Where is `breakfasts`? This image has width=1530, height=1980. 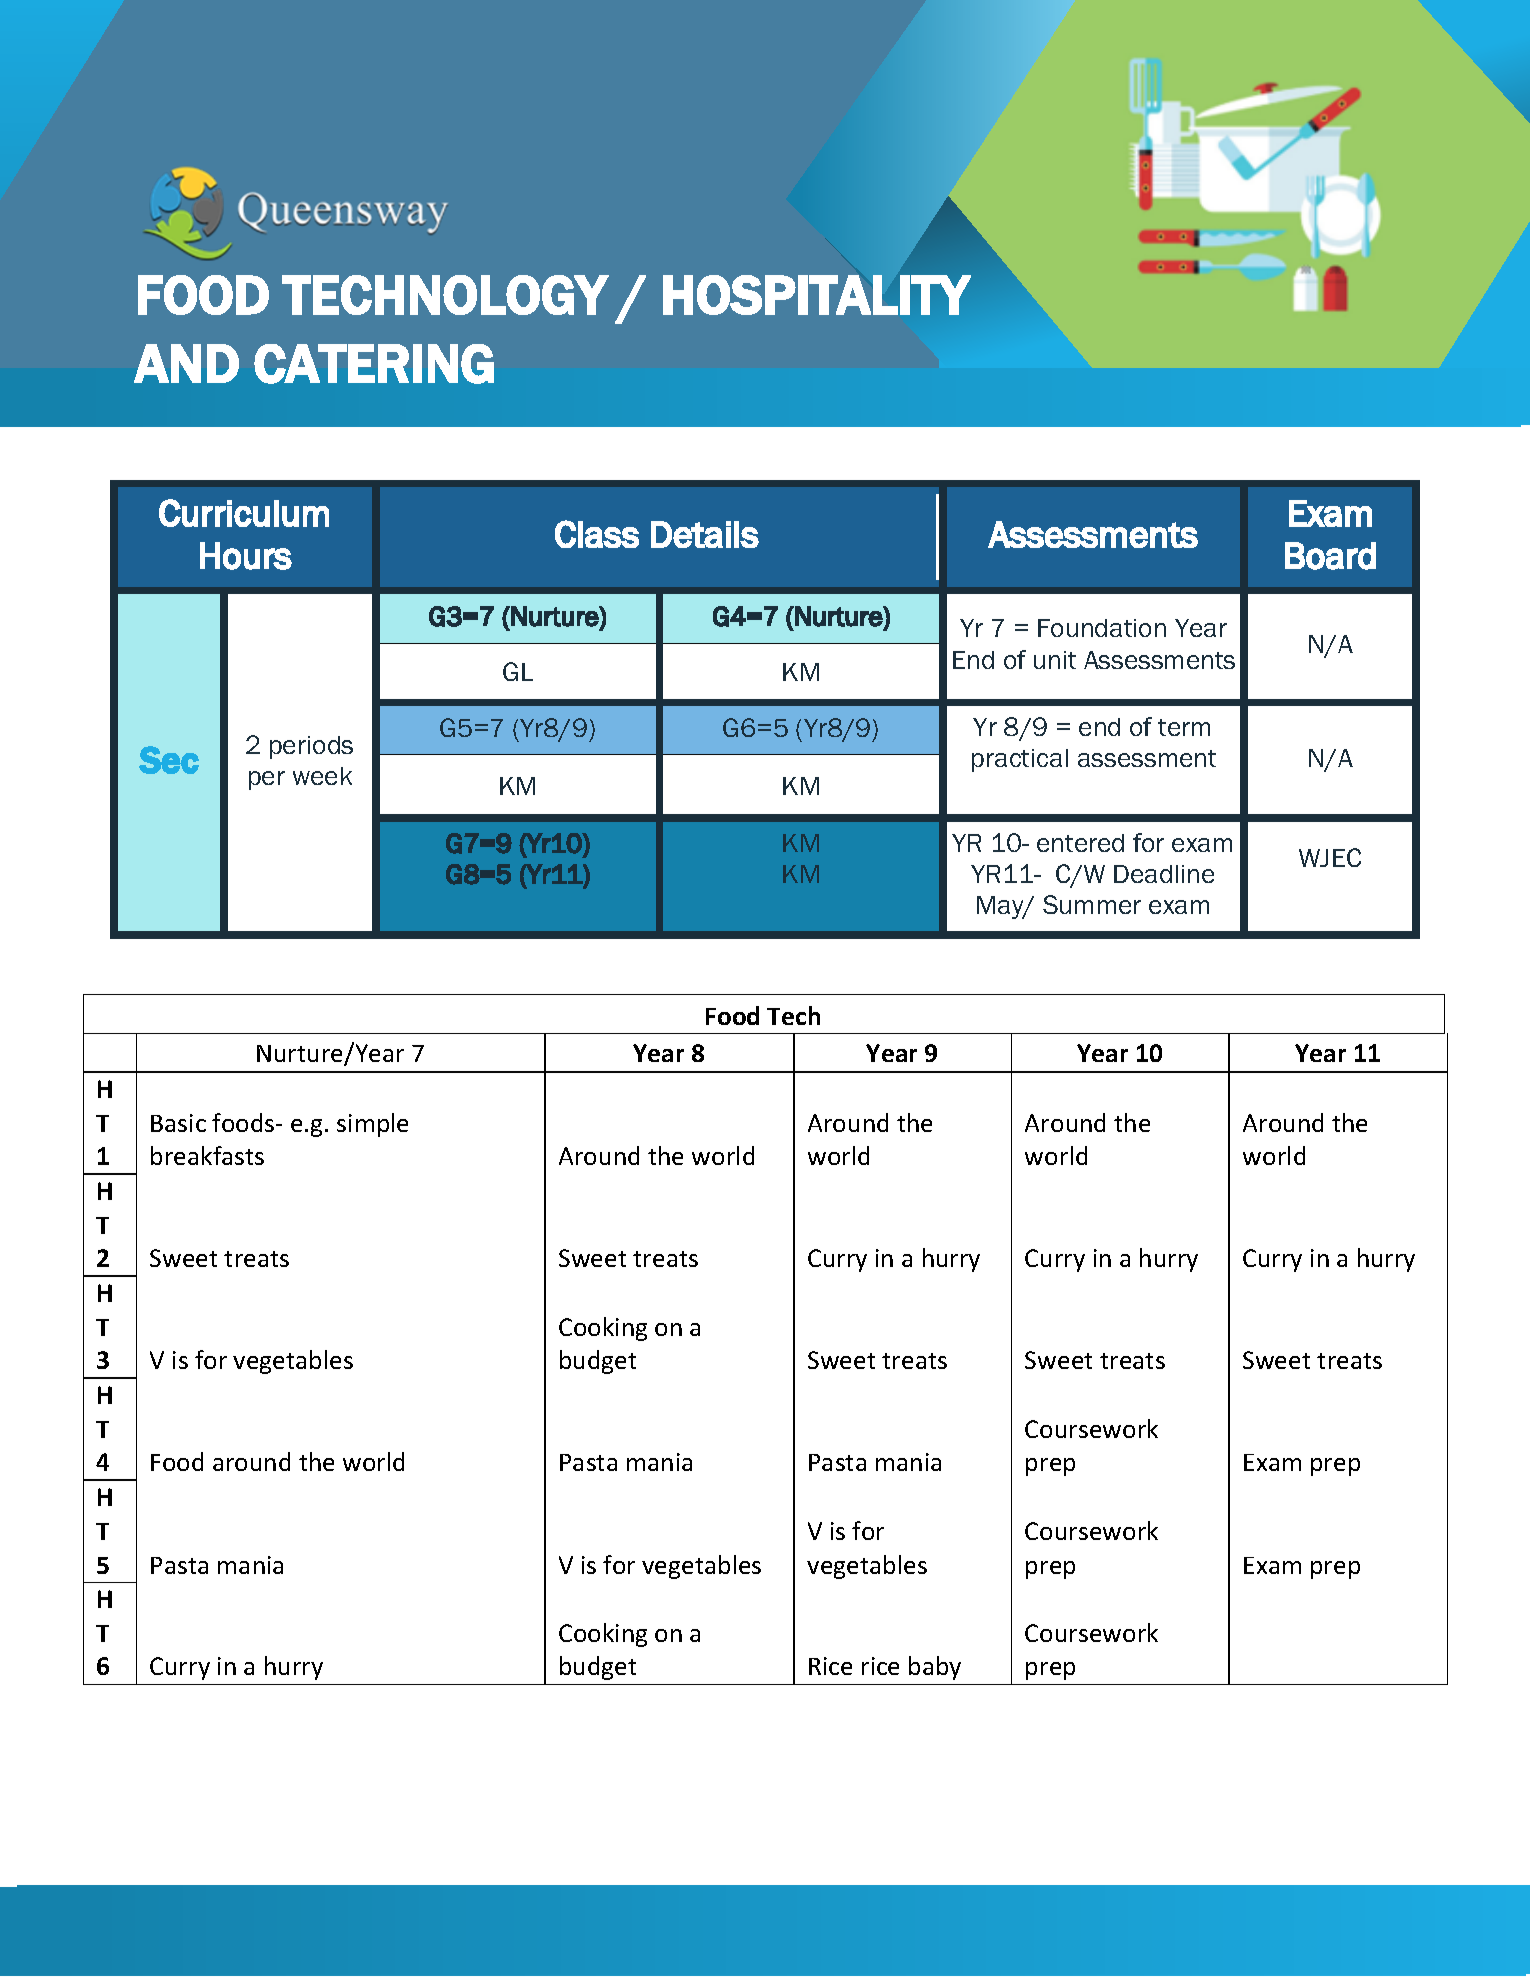
breakfasts is located at coordinates (207, 1155).
